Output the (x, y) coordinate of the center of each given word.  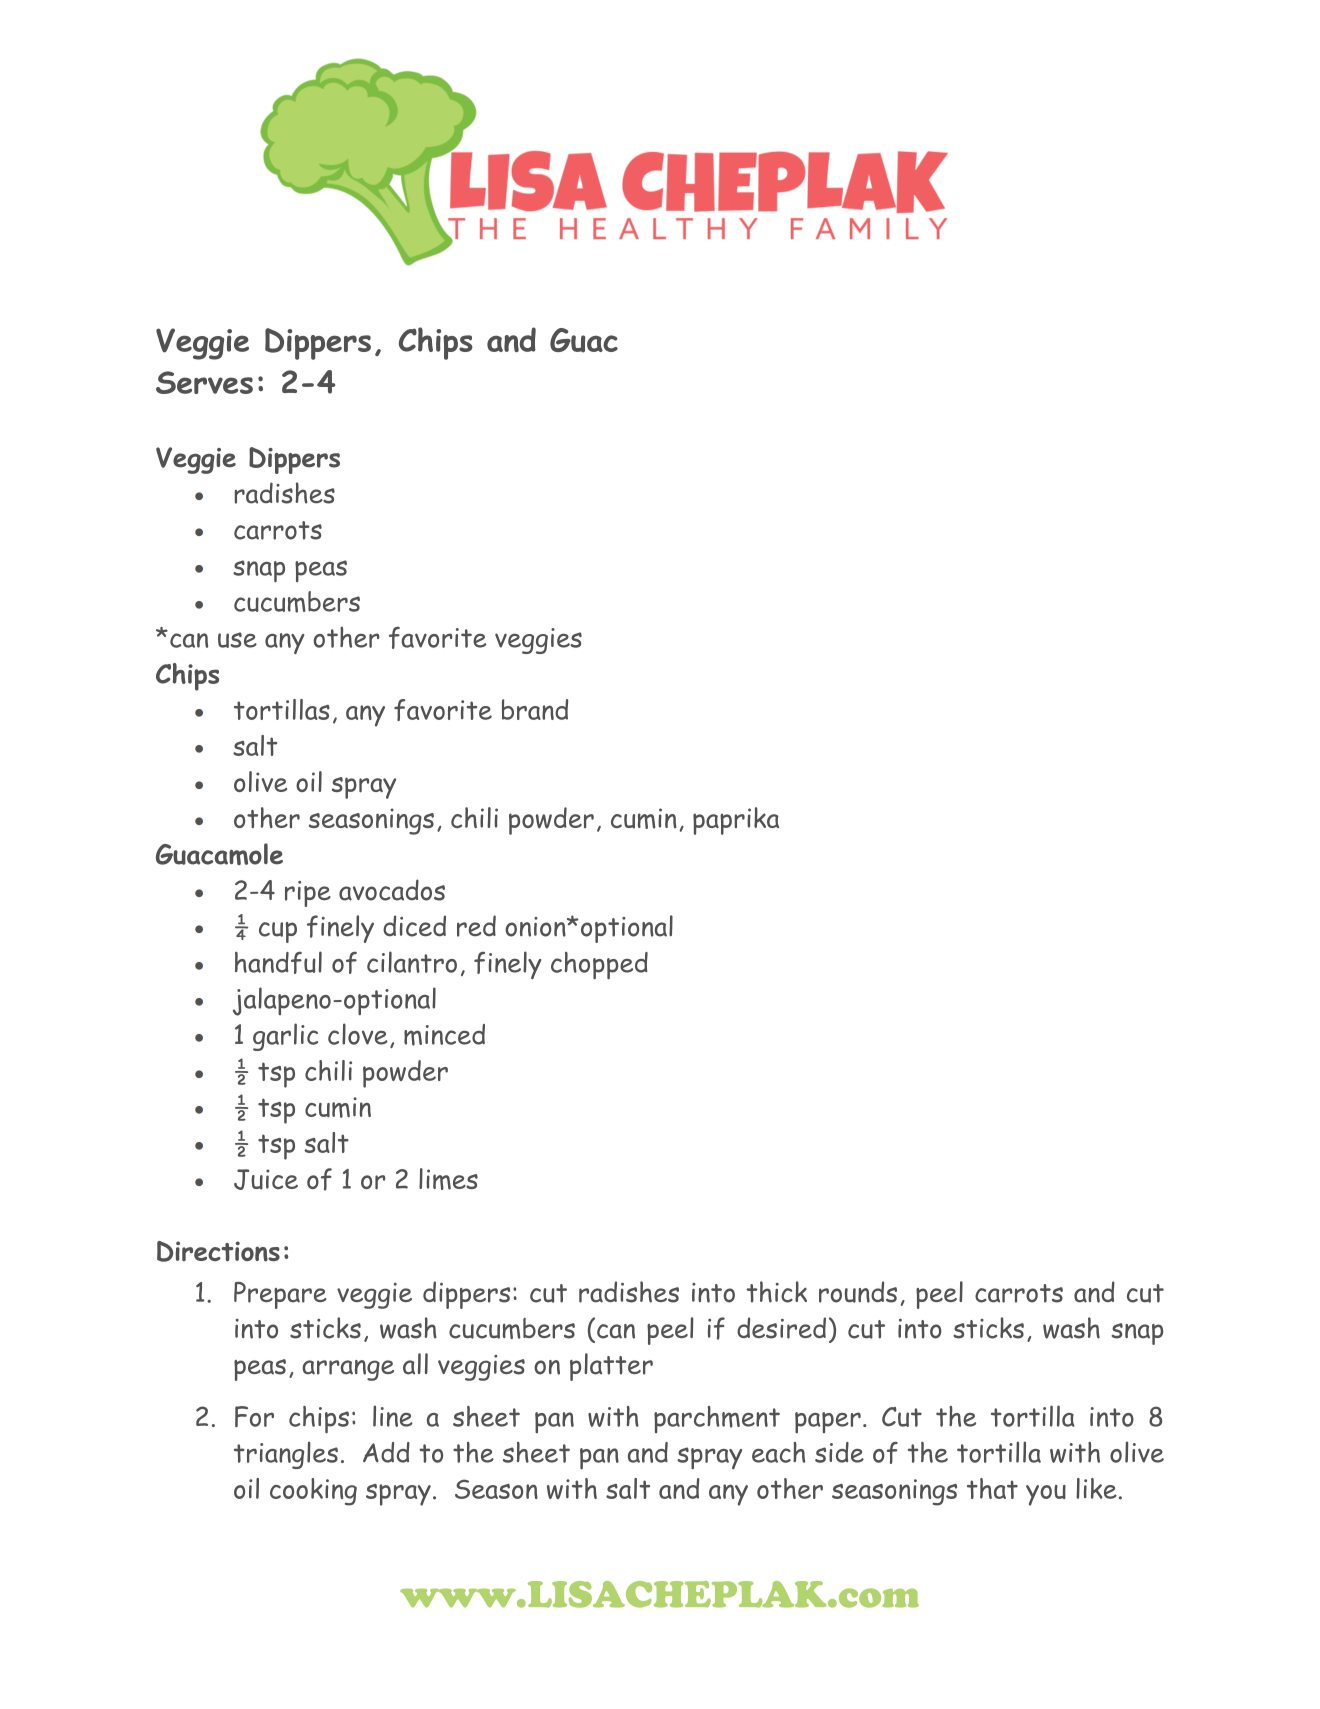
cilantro (412, 962)
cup (278, 932)
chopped (599, 965)
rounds (858, 1292)
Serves (204, 382)
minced (444, 1035)
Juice (266, 1179)
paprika (736, 821)
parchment (717, 1419)
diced (414, 926)
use (237, 640)
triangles (286, 1455)
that (992, 1488)
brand (535, 709)
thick (776, 1292)
